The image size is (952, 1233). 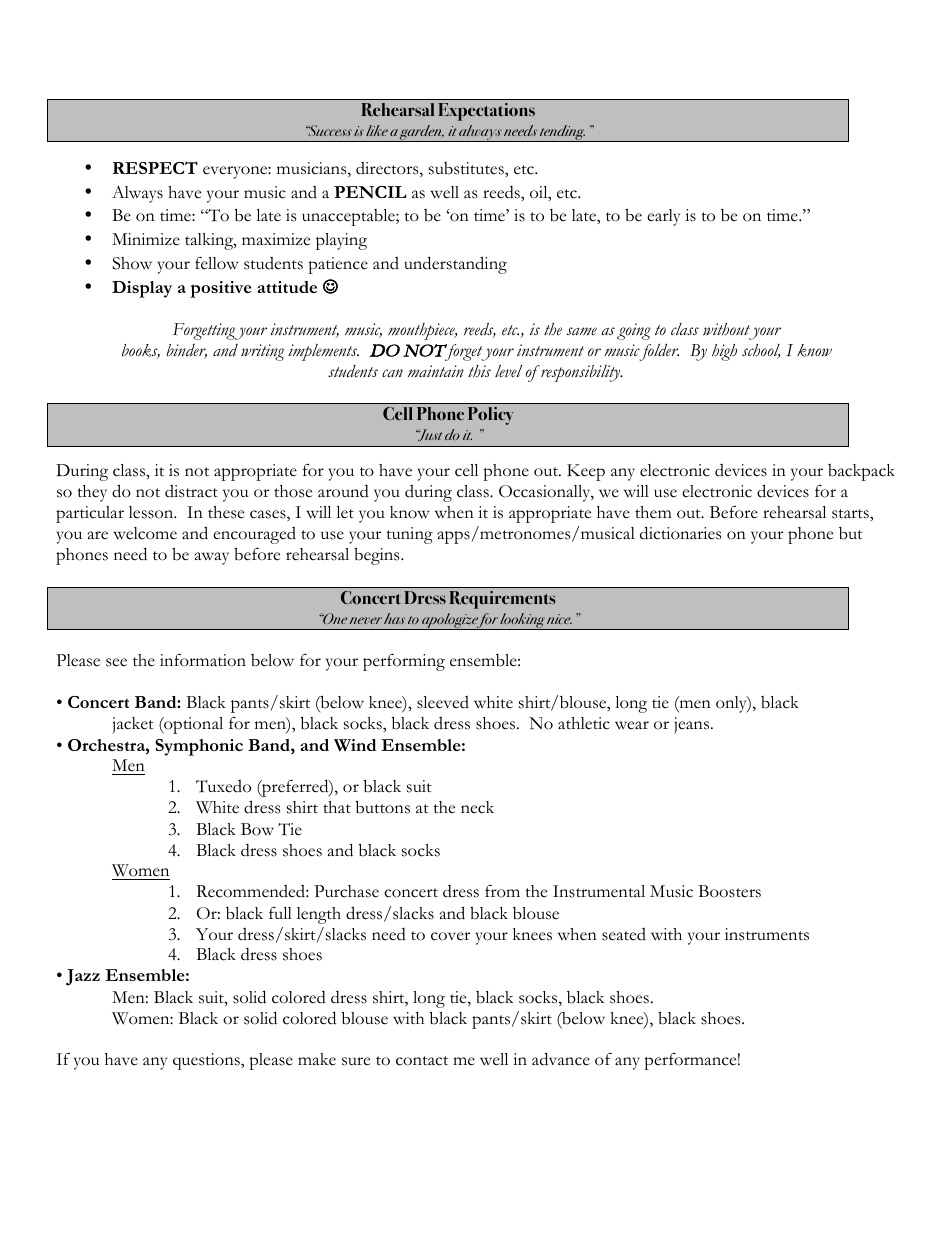 What do you see at coordinates (207, 1061) in the screenshot?
I see `questions` at bounding box center [207, 1061].
